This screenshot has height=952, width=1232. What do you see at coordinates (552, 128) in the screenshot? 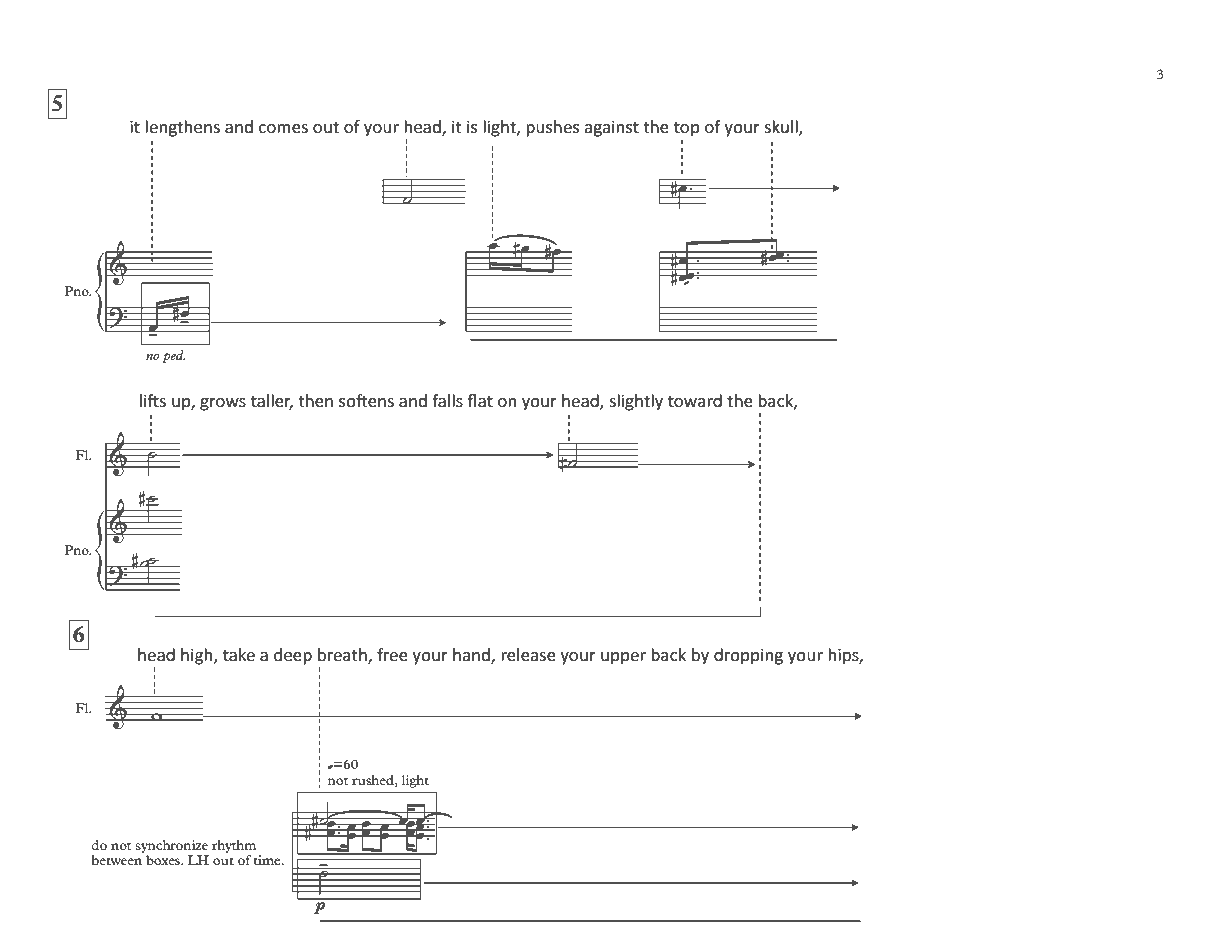
I see `pushes` at bounding box center [552, 128].
